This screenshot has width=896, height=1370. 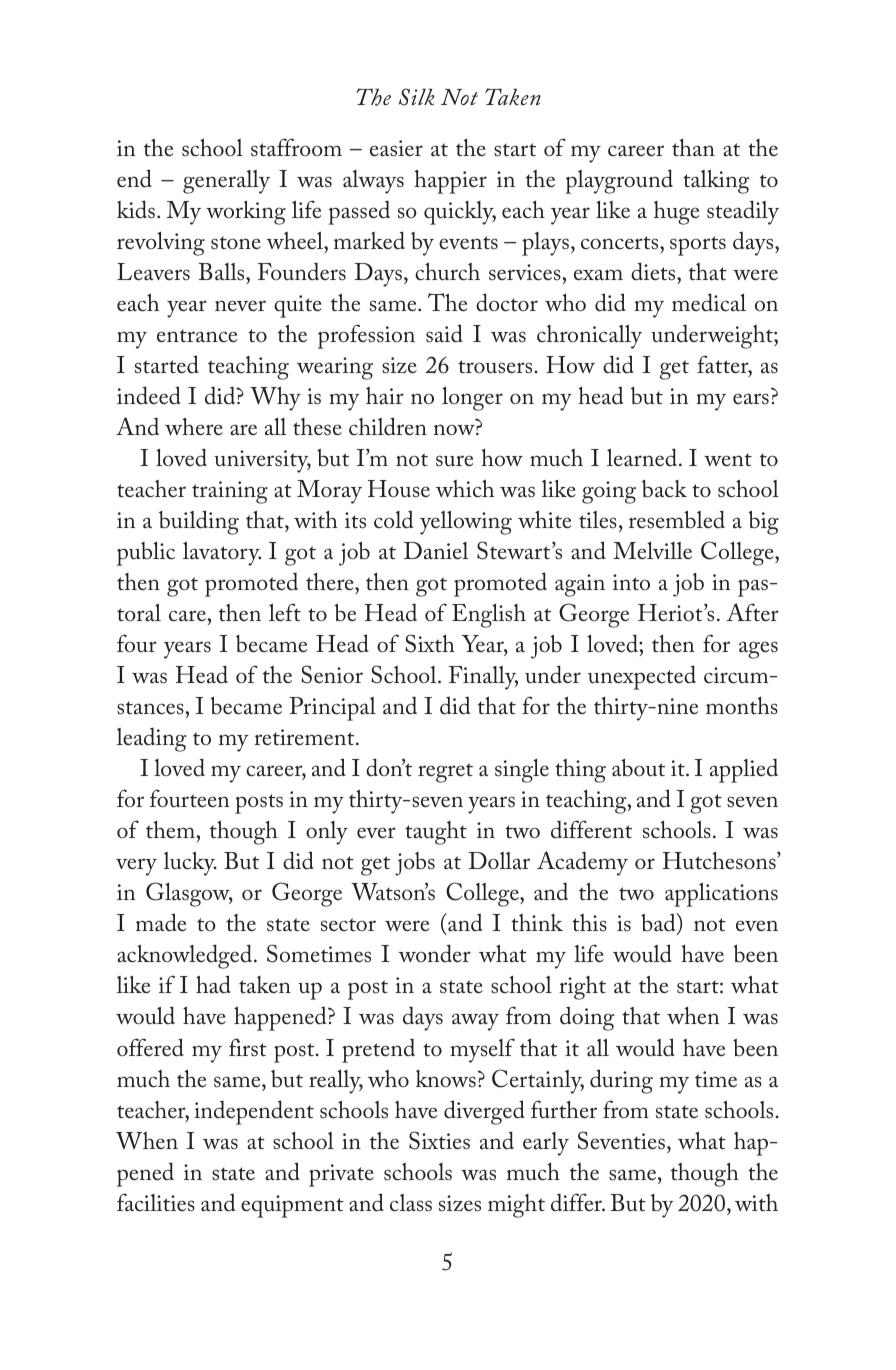 I want to click on generally, so click(x=226, y=182).
